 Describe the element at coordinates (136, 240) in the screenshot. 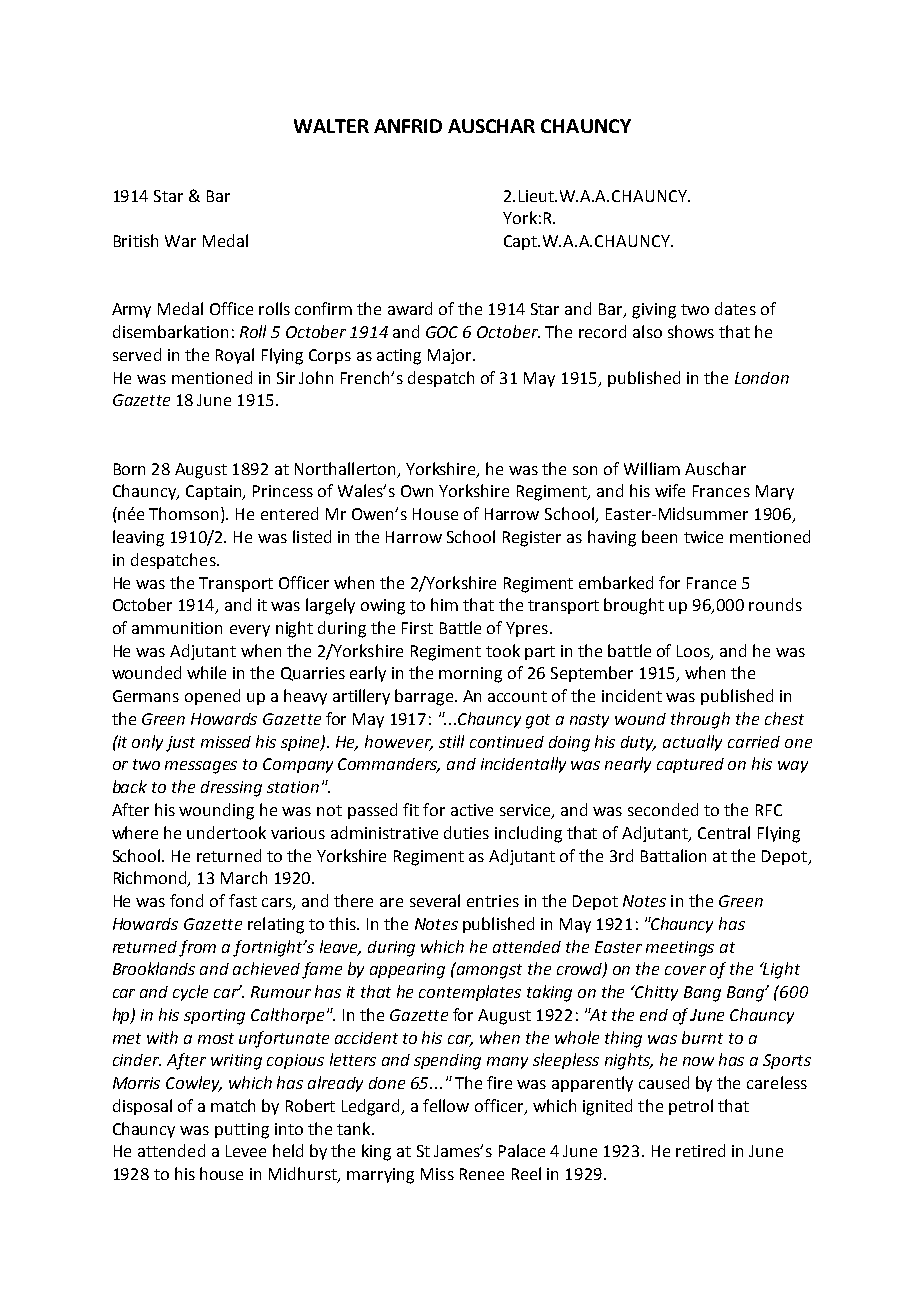

I see `British` at that location.
